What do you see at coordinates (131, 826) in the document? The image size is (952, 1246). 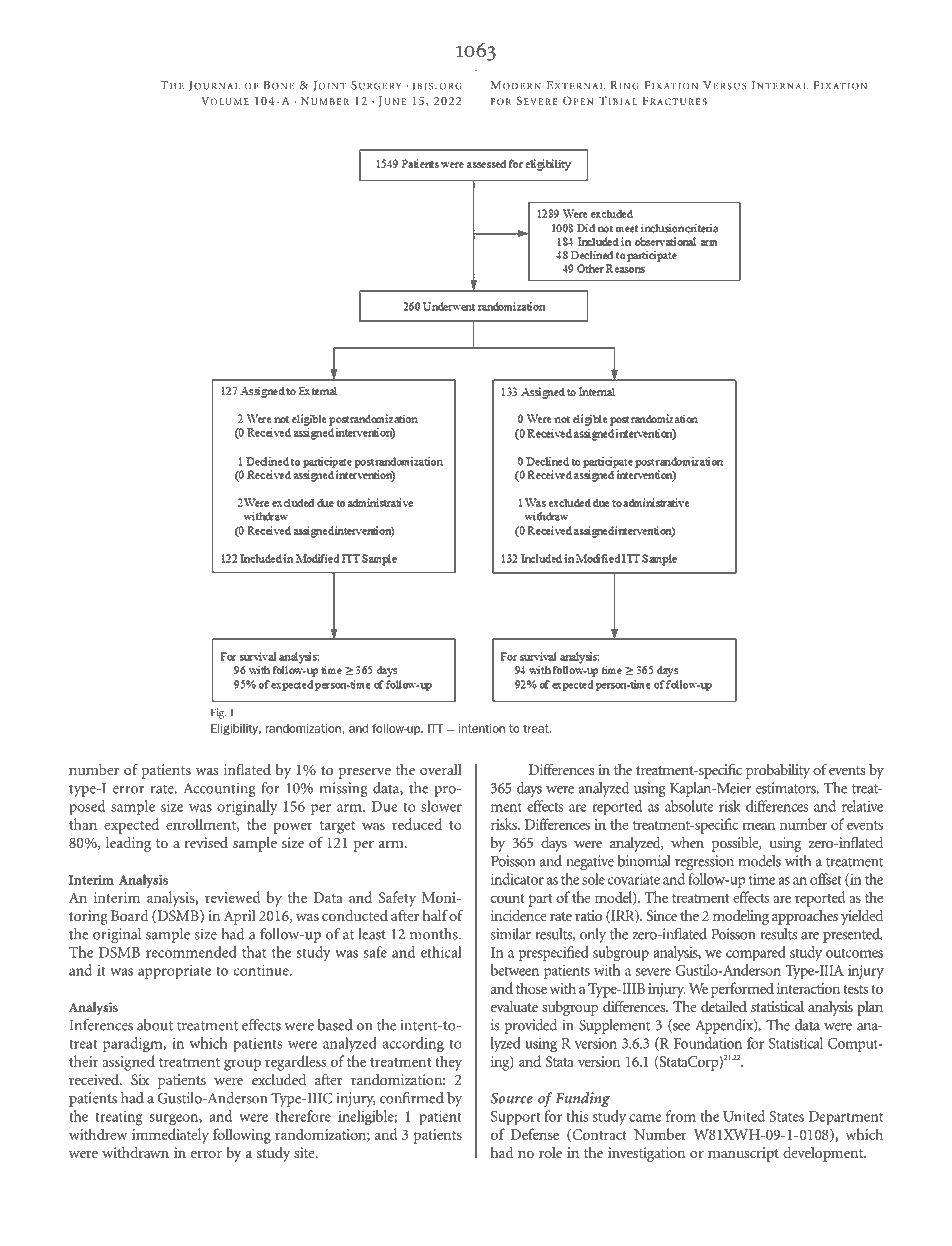 I see `expected` at bounding box center [131, 826].
